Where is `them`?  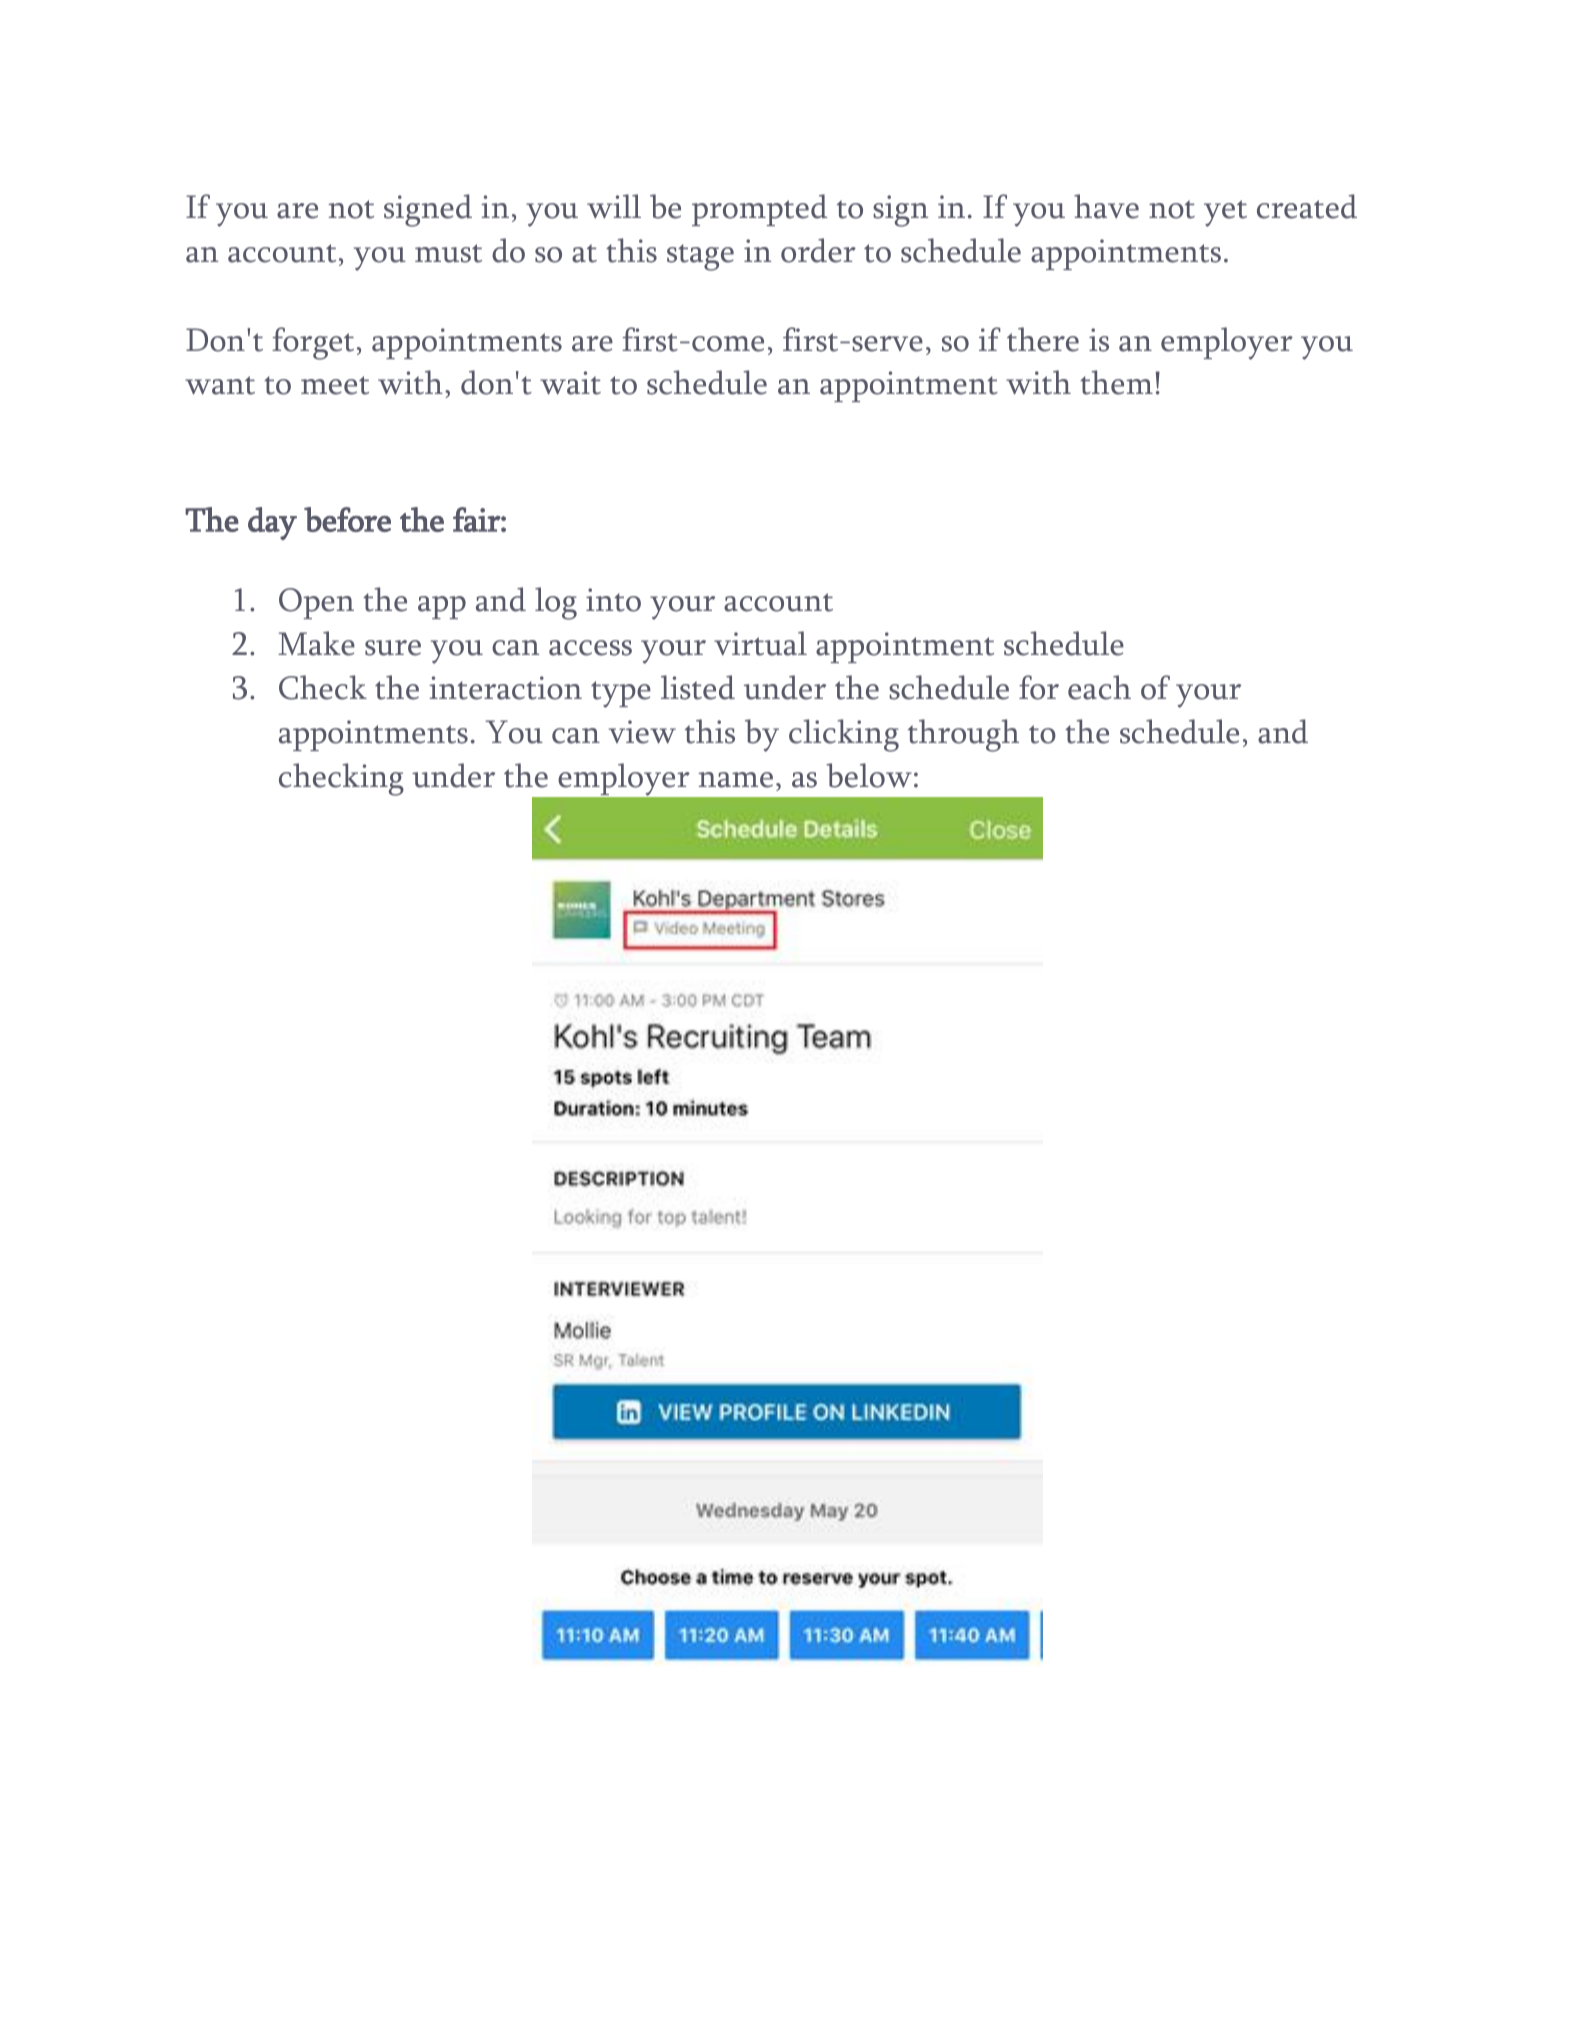 them is located at coordinates (1116, 382).
